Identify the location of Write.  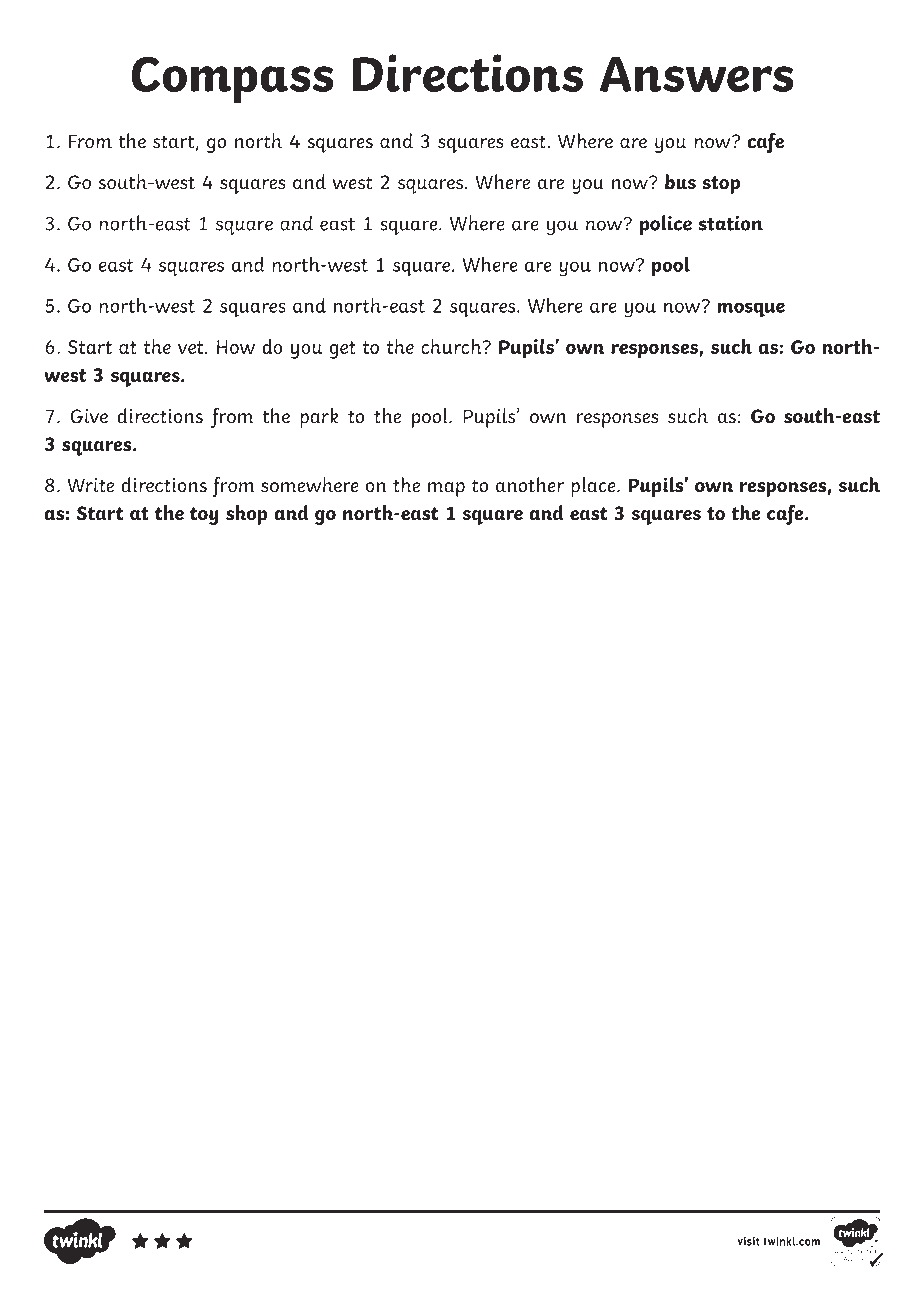
(90, 485).
